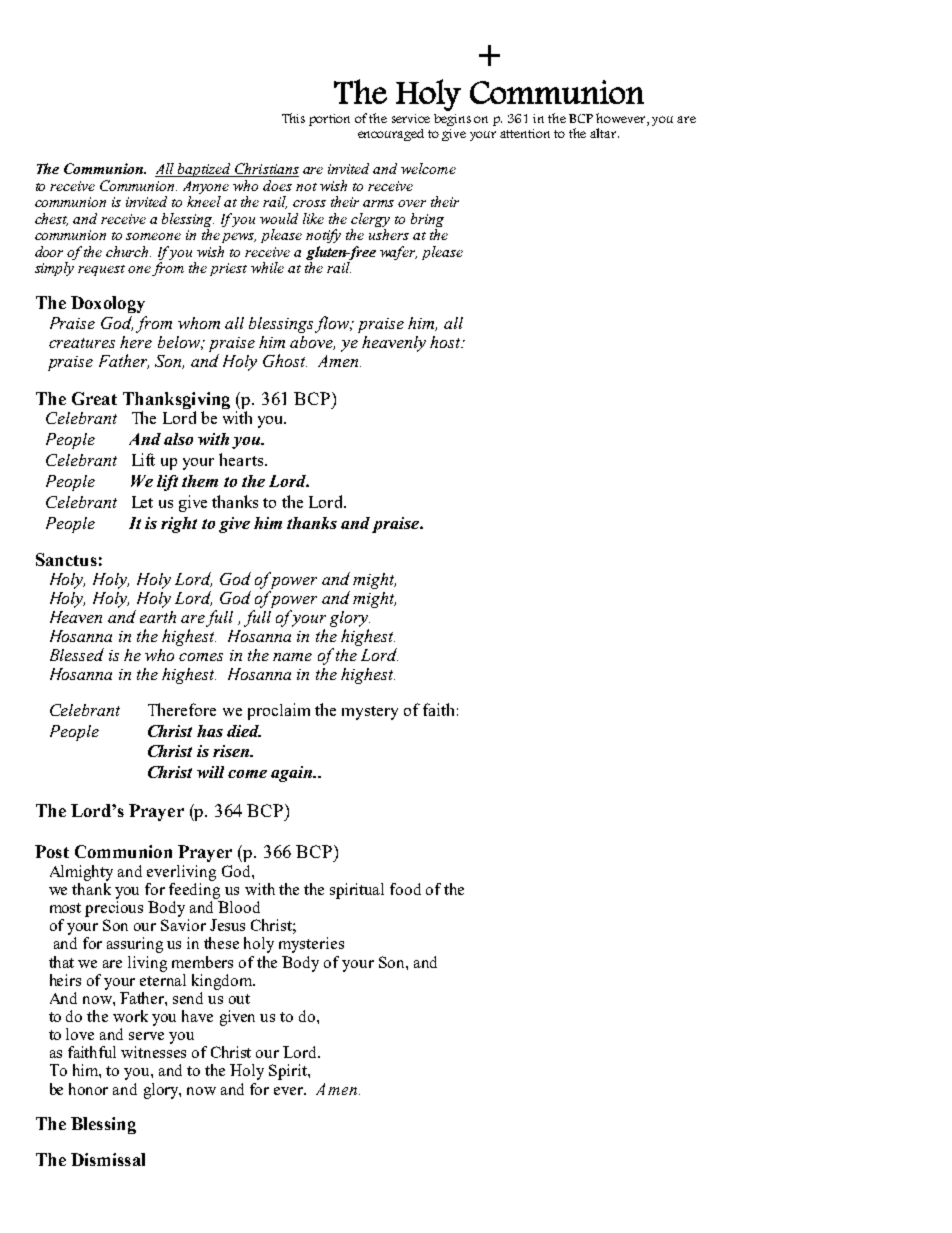 The width and height of the document is (952, 1233). What do you see at coordinates (405, 889) in the document?
I see `food` at bounding box center [405, 889].
